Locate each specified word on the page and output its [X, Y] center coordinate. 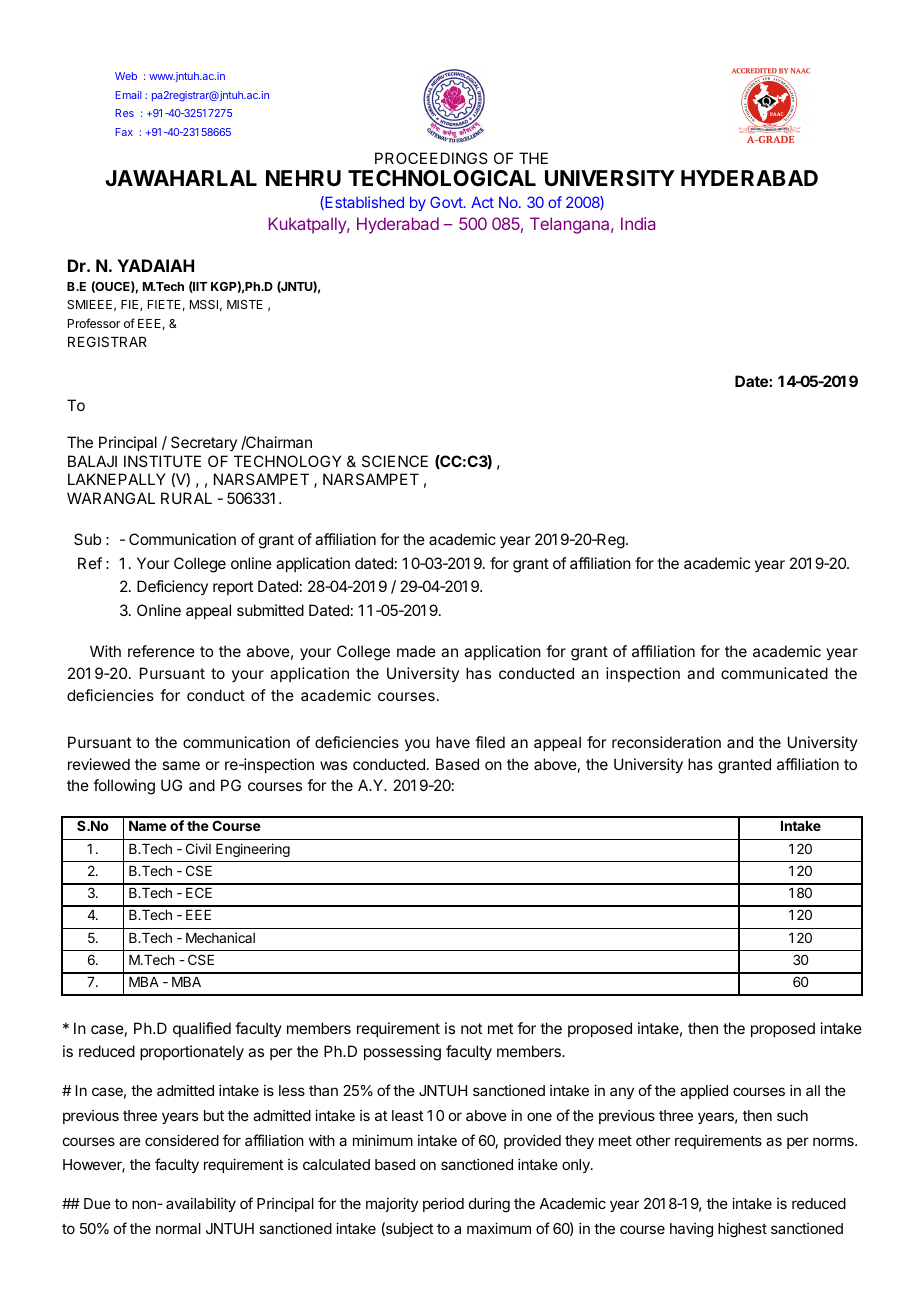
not [471, 1028]
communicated [774, 673]
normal [178, 1228]
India [638, 223]
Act [482, 202]
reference [161, 651]
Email [128, 95]
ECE [199, 892]
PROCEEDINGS [431, 158]
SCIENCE [395, 461]
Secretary [204, 443]
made [416, 651]
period [443, 1204]
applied [704, 1091]
